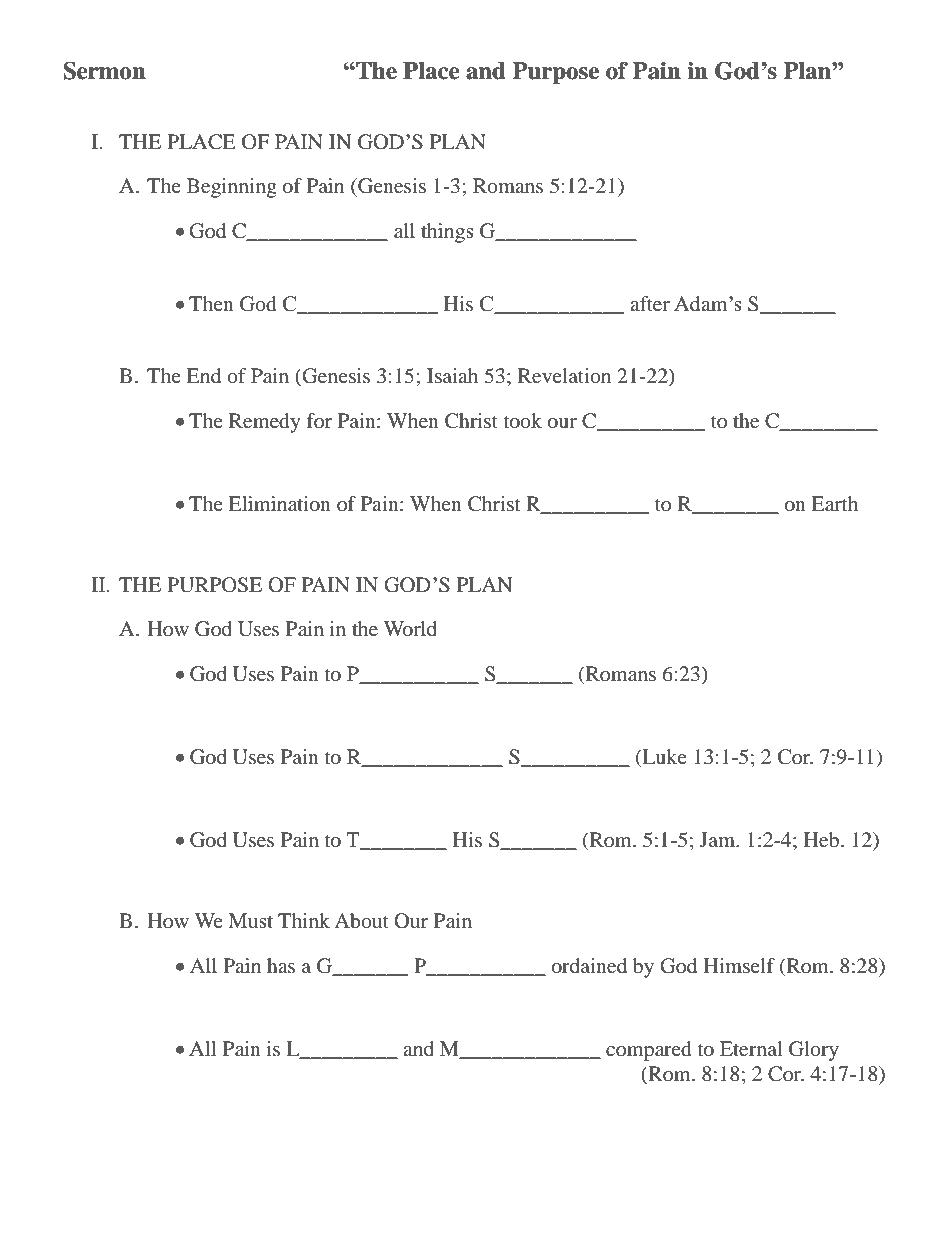  Describe the element at coordinates (663, 758) in the screenshot. I see `Luke` at that location.
